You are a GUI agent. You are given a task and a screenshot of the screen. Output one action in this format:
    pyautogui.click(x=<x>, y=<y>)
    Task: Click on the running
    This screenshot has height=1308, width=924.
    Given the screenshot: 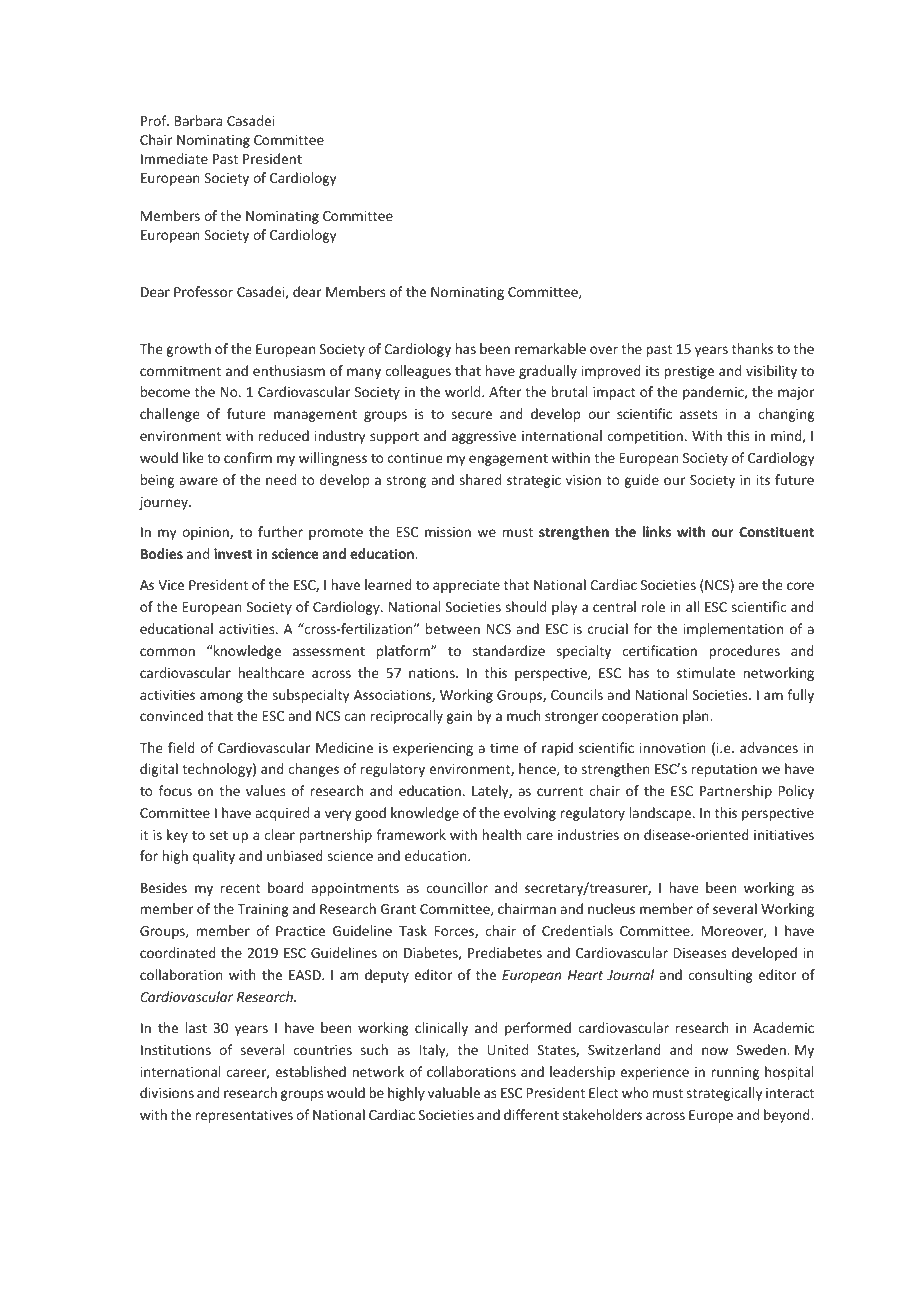 What is the action you would take?
    pyautogui.click(x=735, y=1073)
